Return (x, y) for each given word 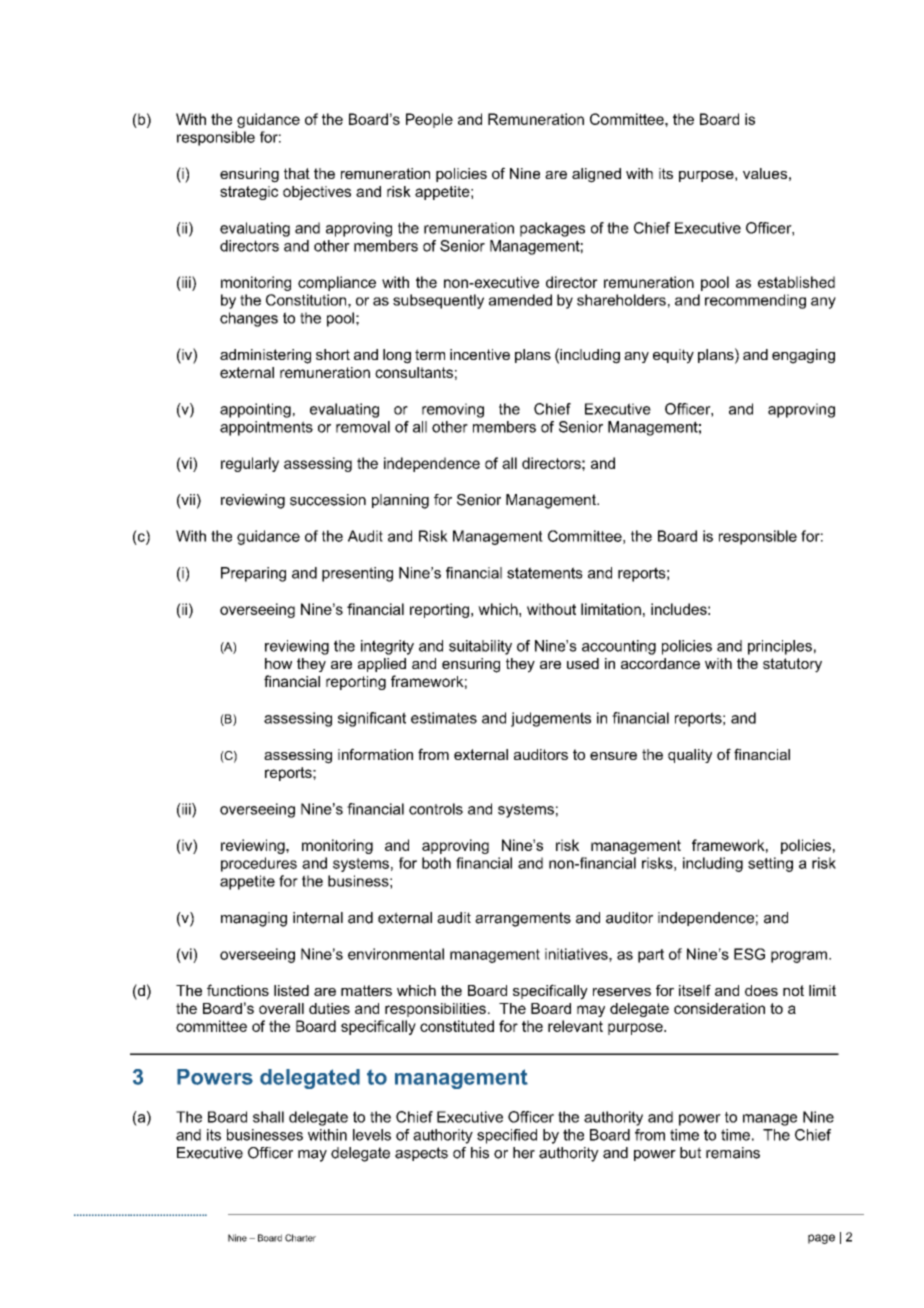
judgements (551, 719)
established (796, 282)
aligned (596, 175)
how (278, 663)
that (297, 173)
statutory (792, 665)
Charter (300, 1238)
